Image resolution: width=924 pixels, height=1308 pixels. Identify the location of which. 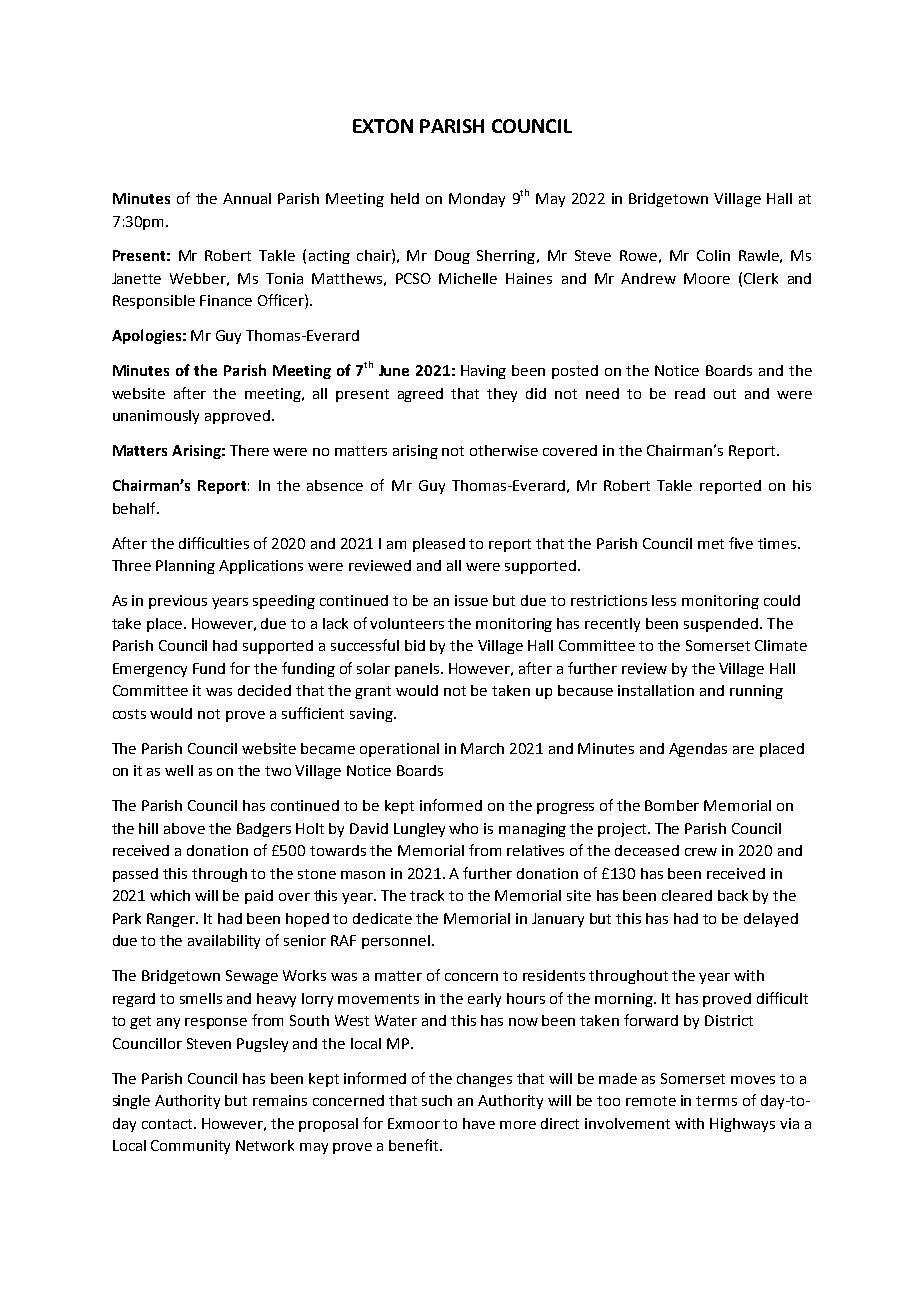
(170, 895).
